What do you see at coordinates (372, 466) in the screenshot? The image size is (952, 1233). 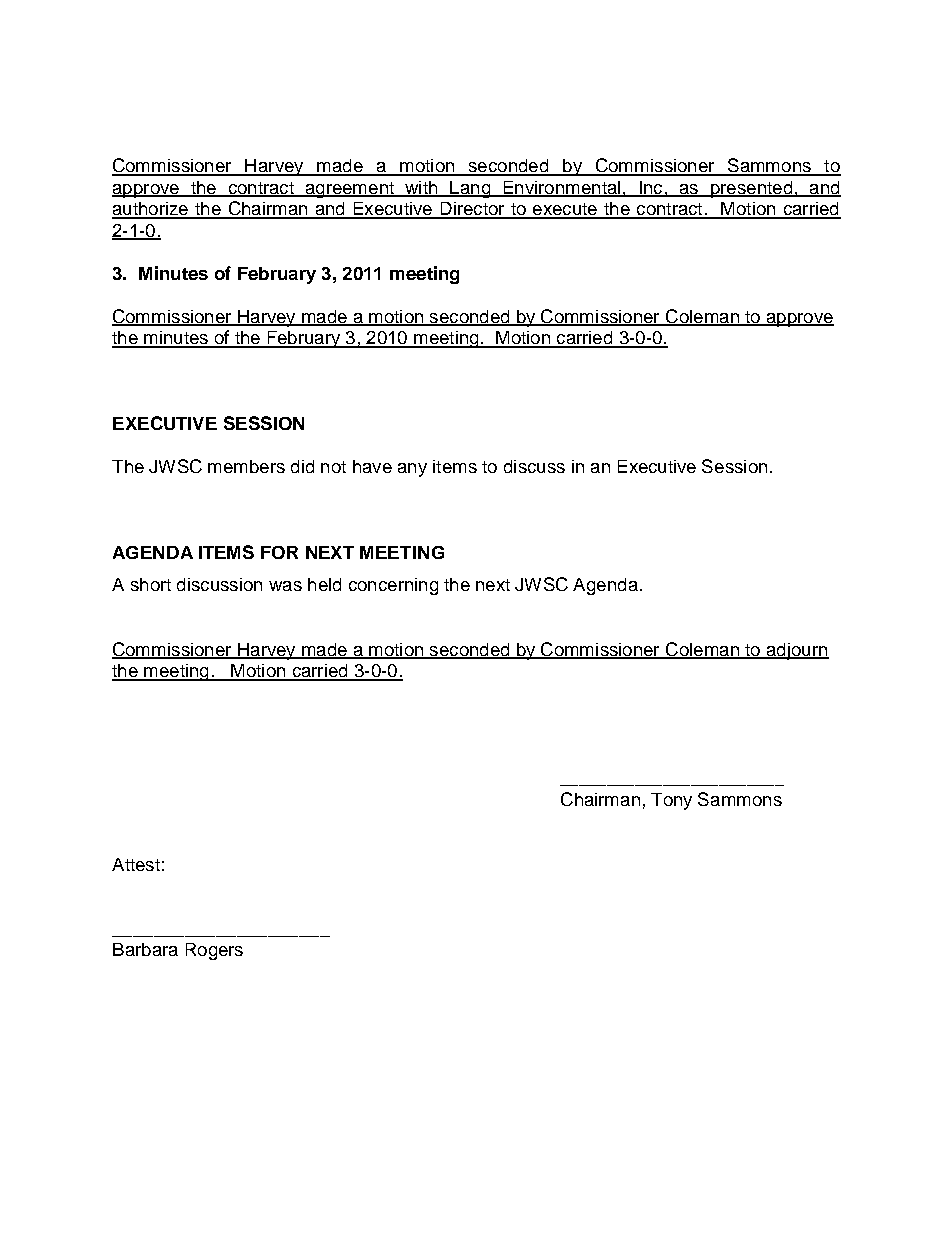 I see `have` at bounding box center [372, 466].
